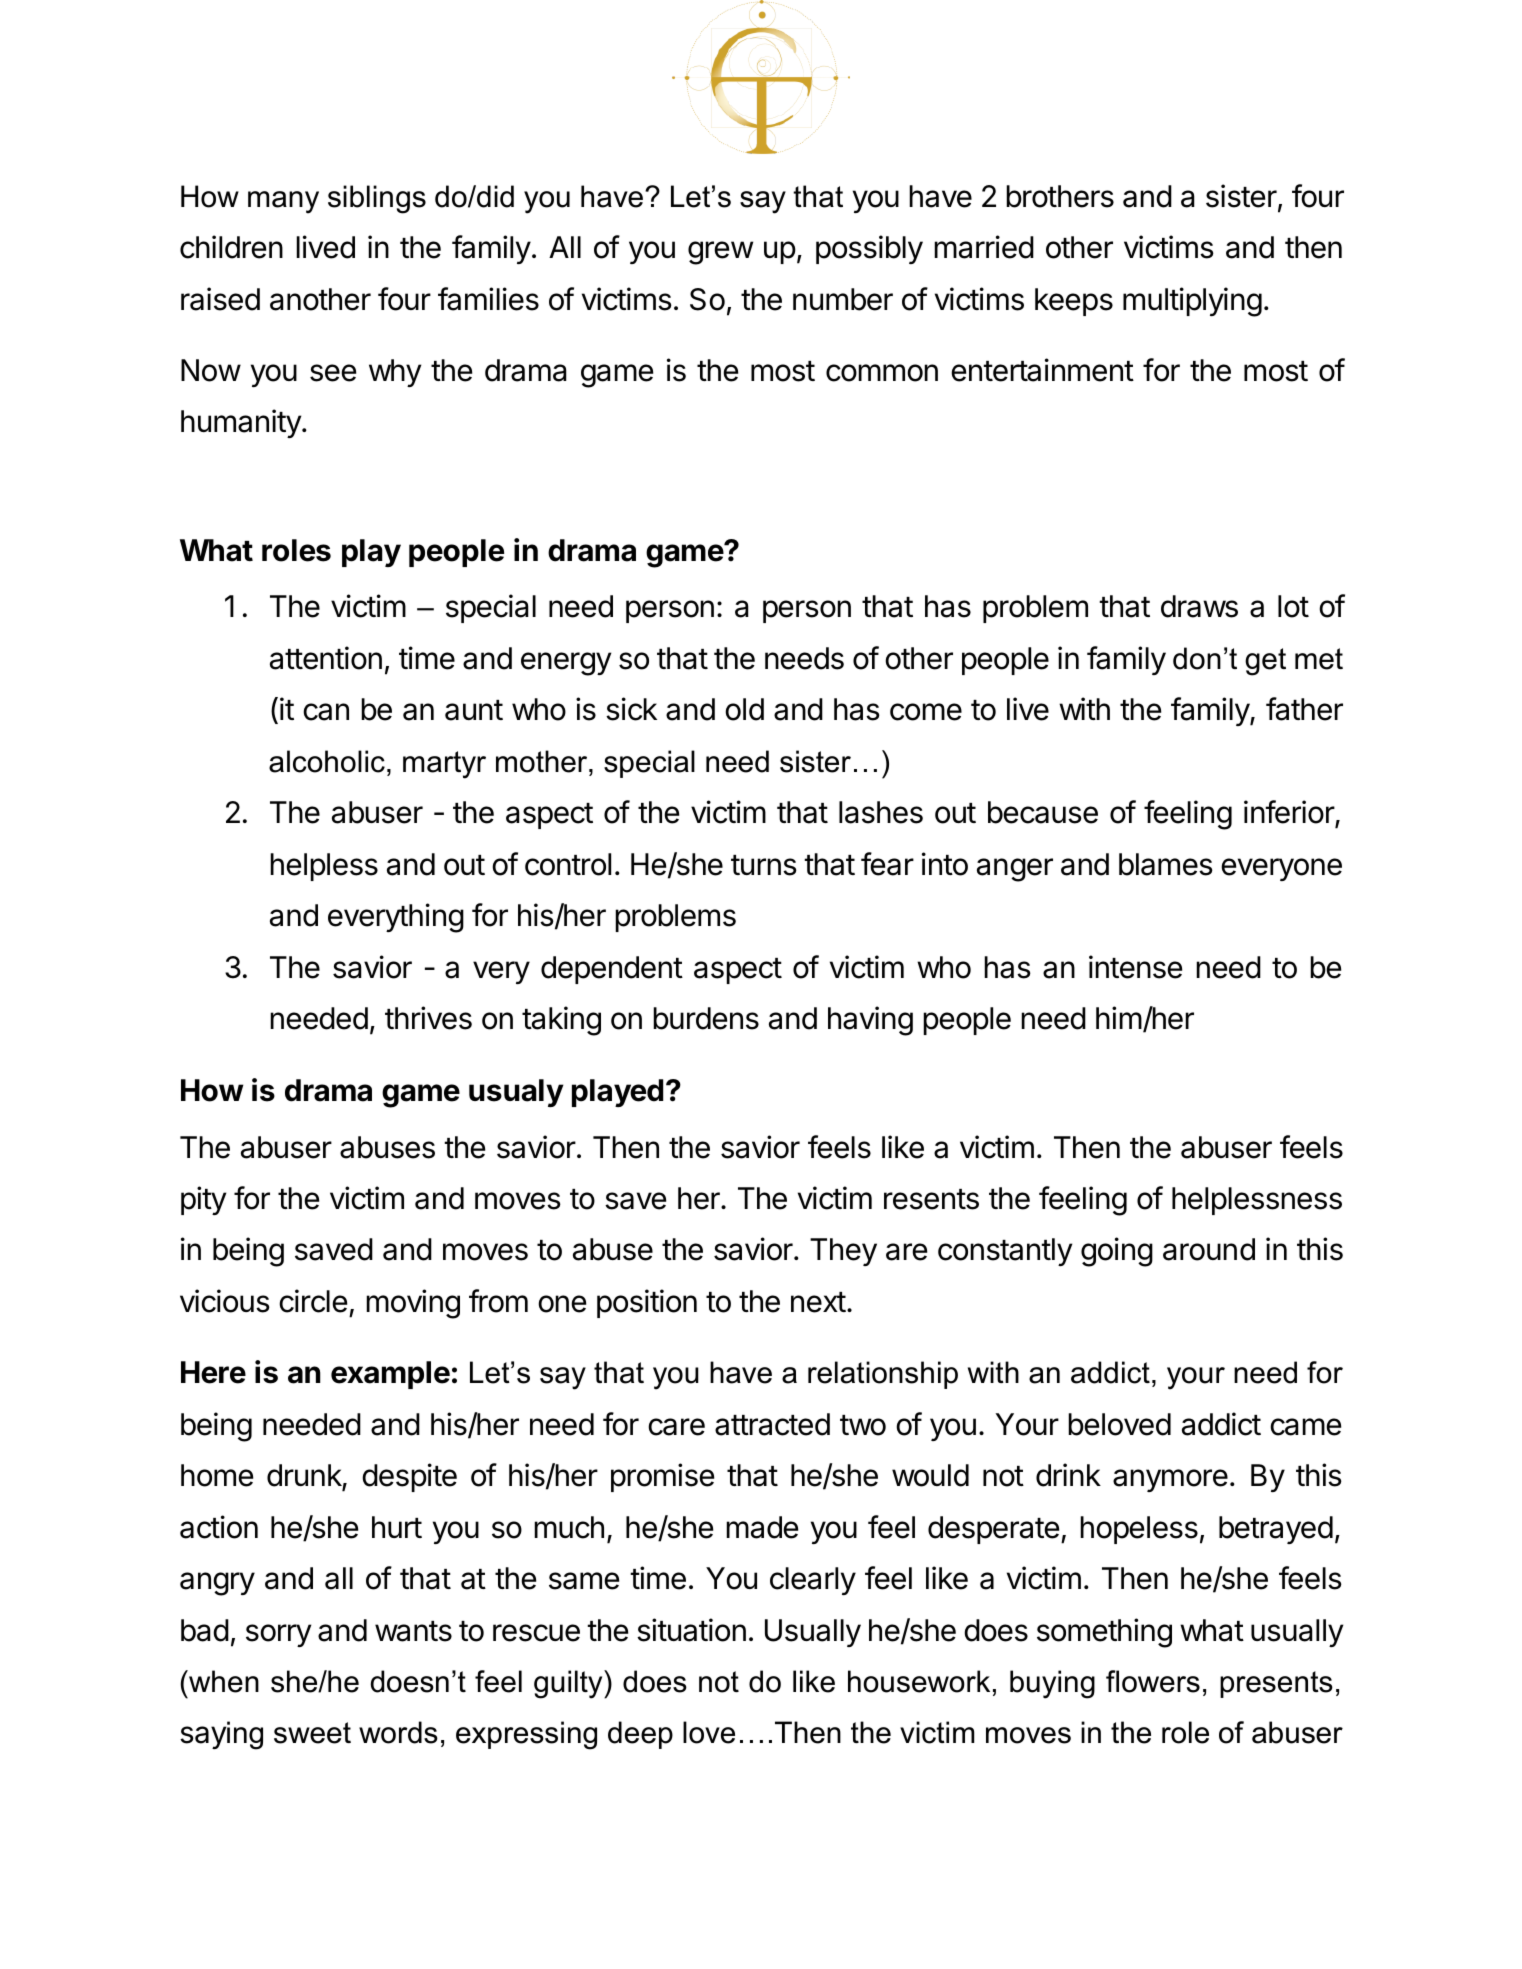 Image resolution: width=1522 pixels, height=1969 pixels. I want to click on intense, so click(1135, 967).
